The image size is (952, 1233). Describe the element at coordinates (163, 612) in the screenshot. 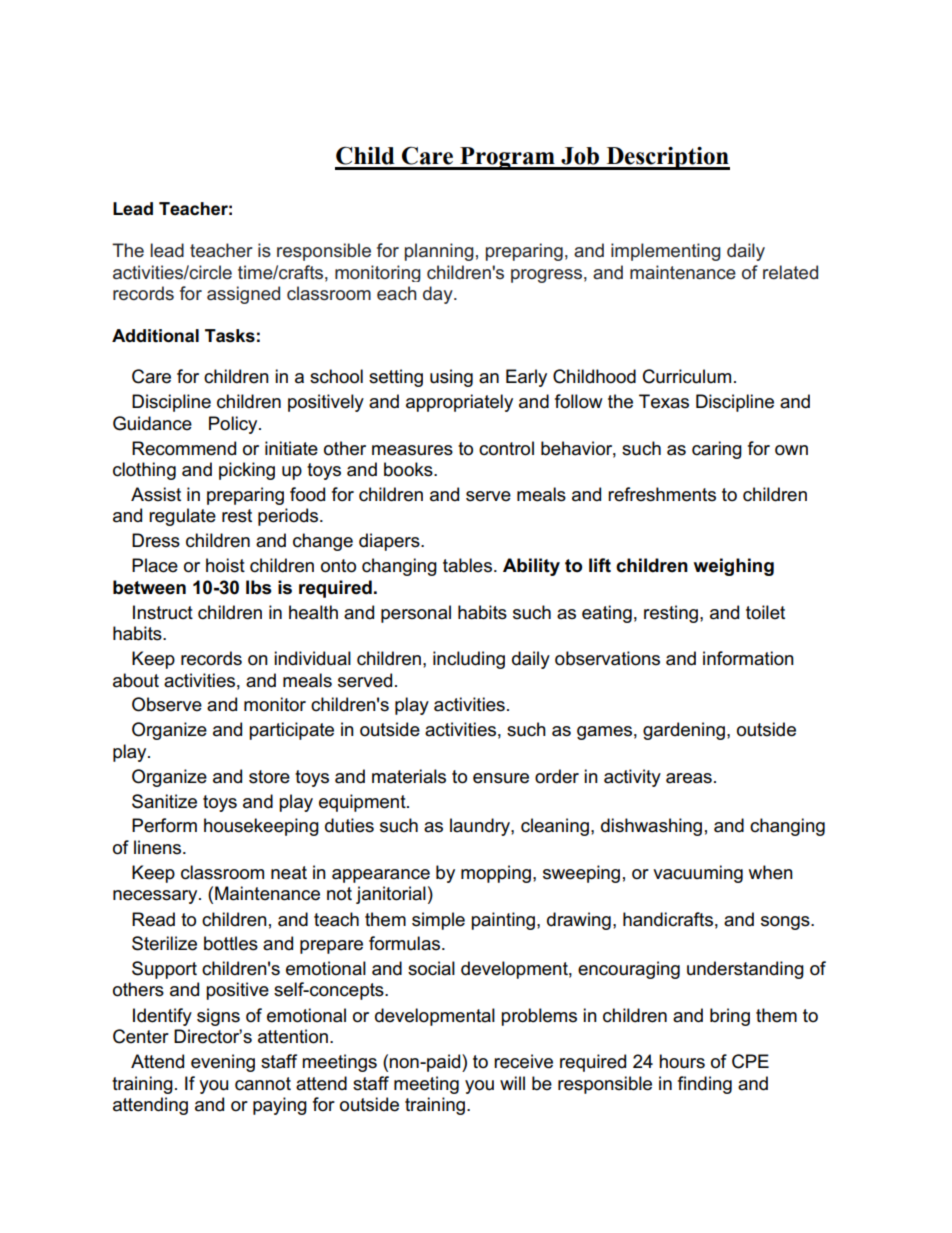

I see `Instruct` at that location.
